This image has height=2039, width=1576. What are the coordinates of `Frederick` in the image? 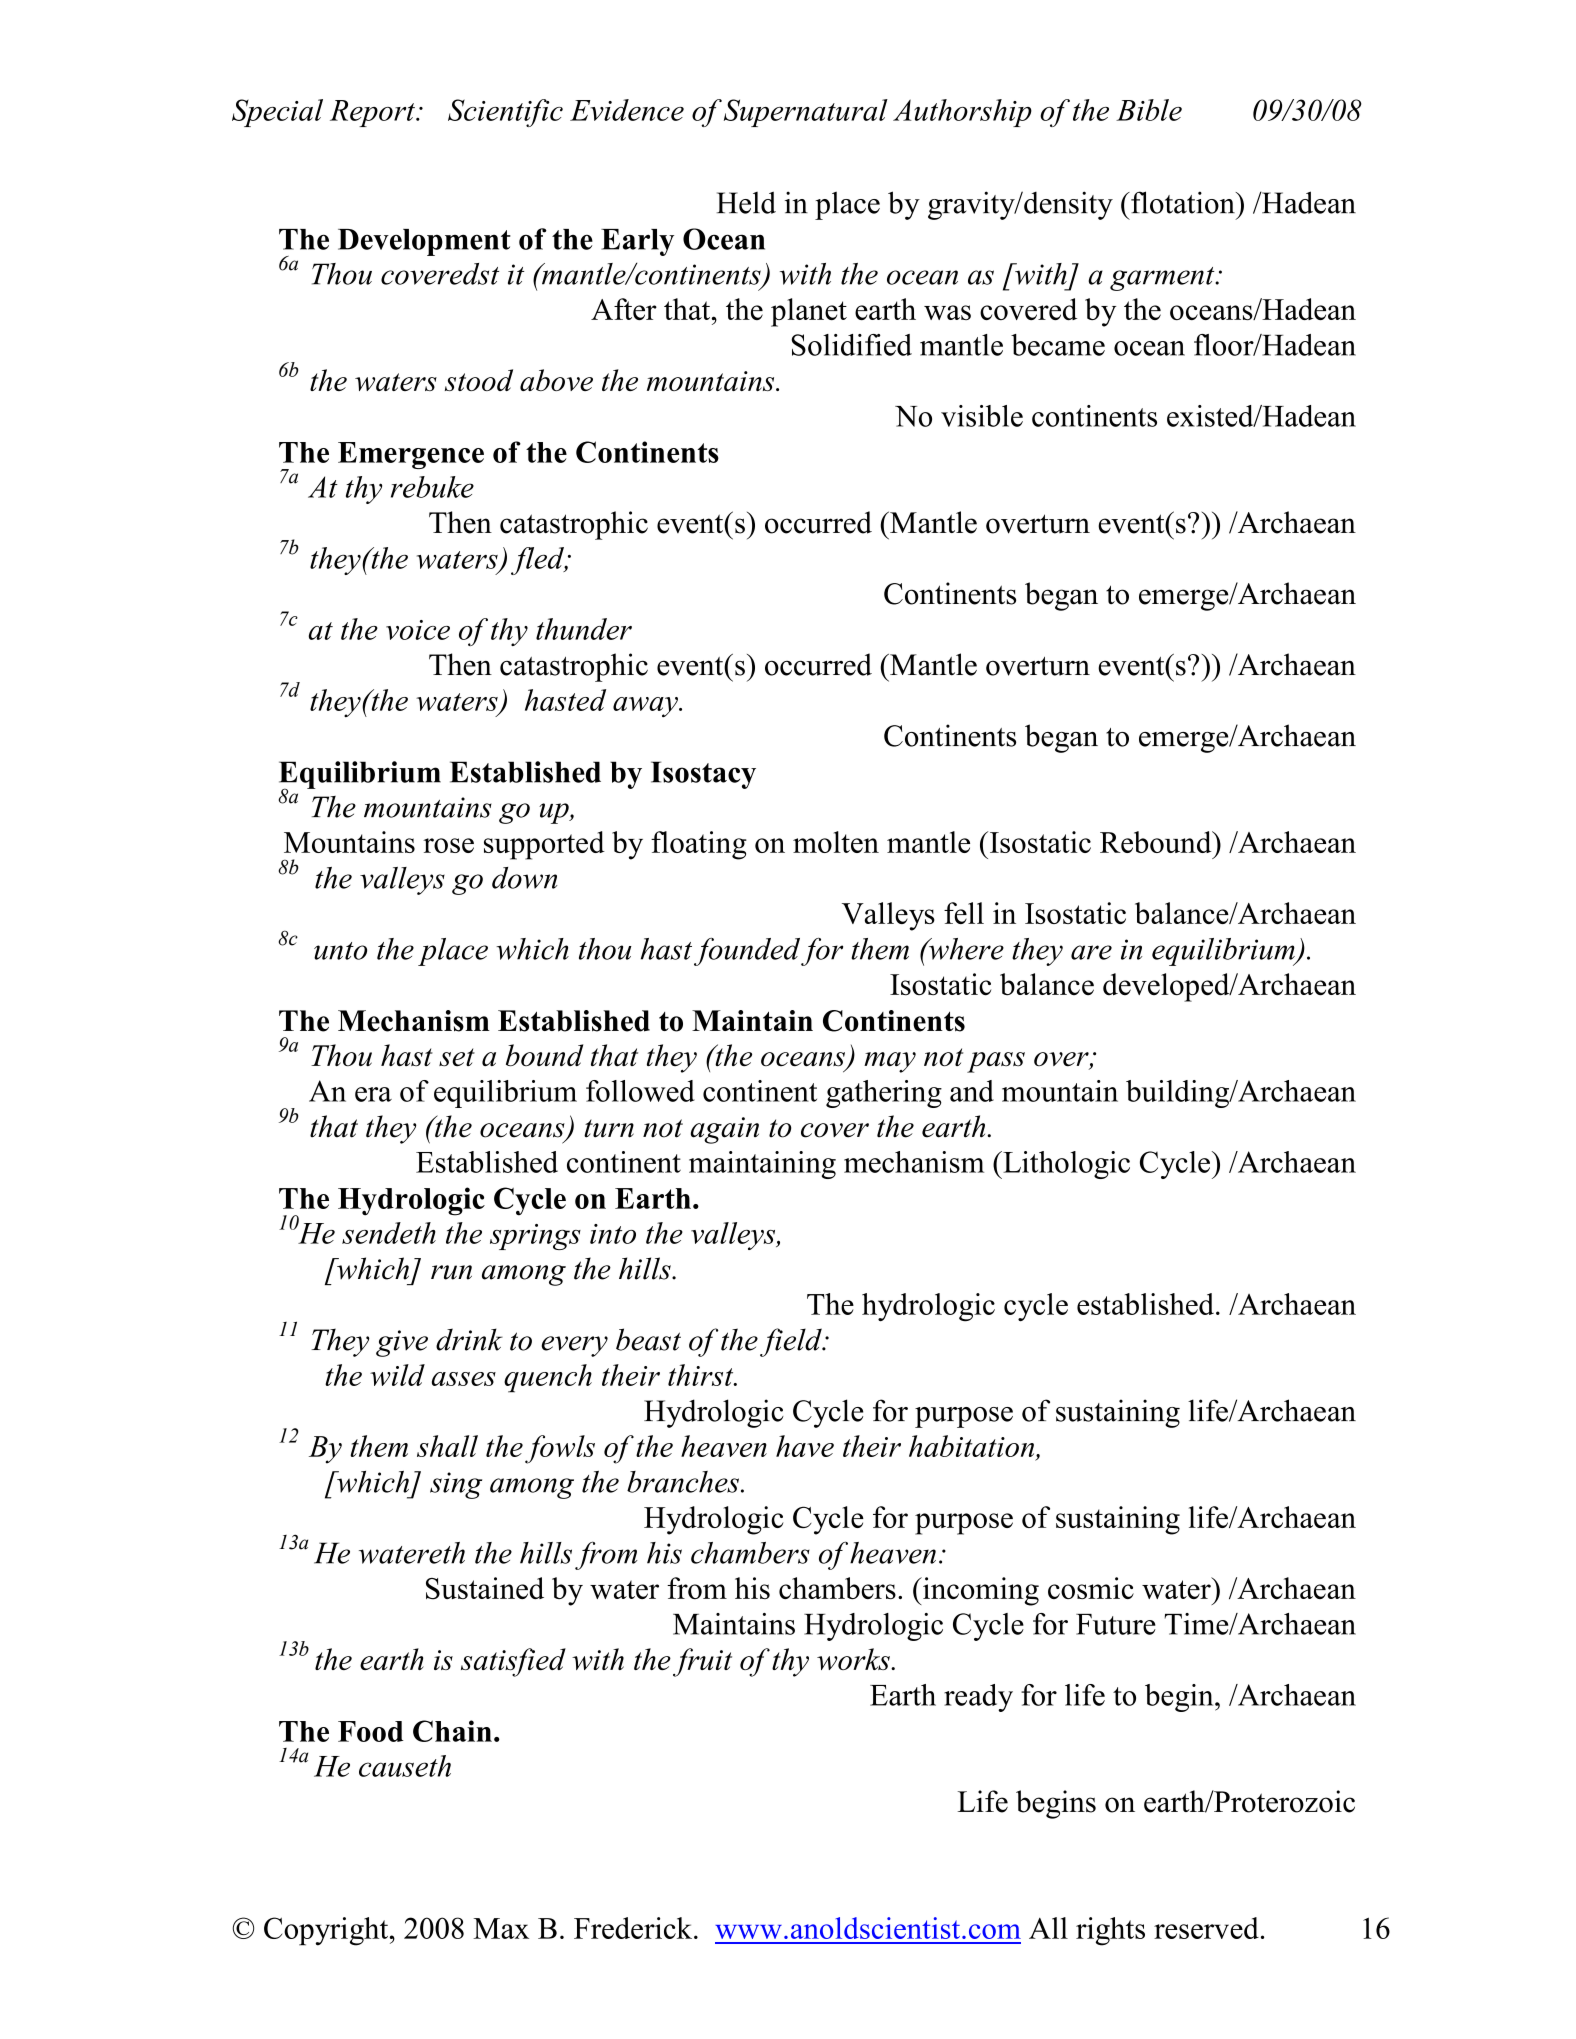 It's located at (634, 1928).
